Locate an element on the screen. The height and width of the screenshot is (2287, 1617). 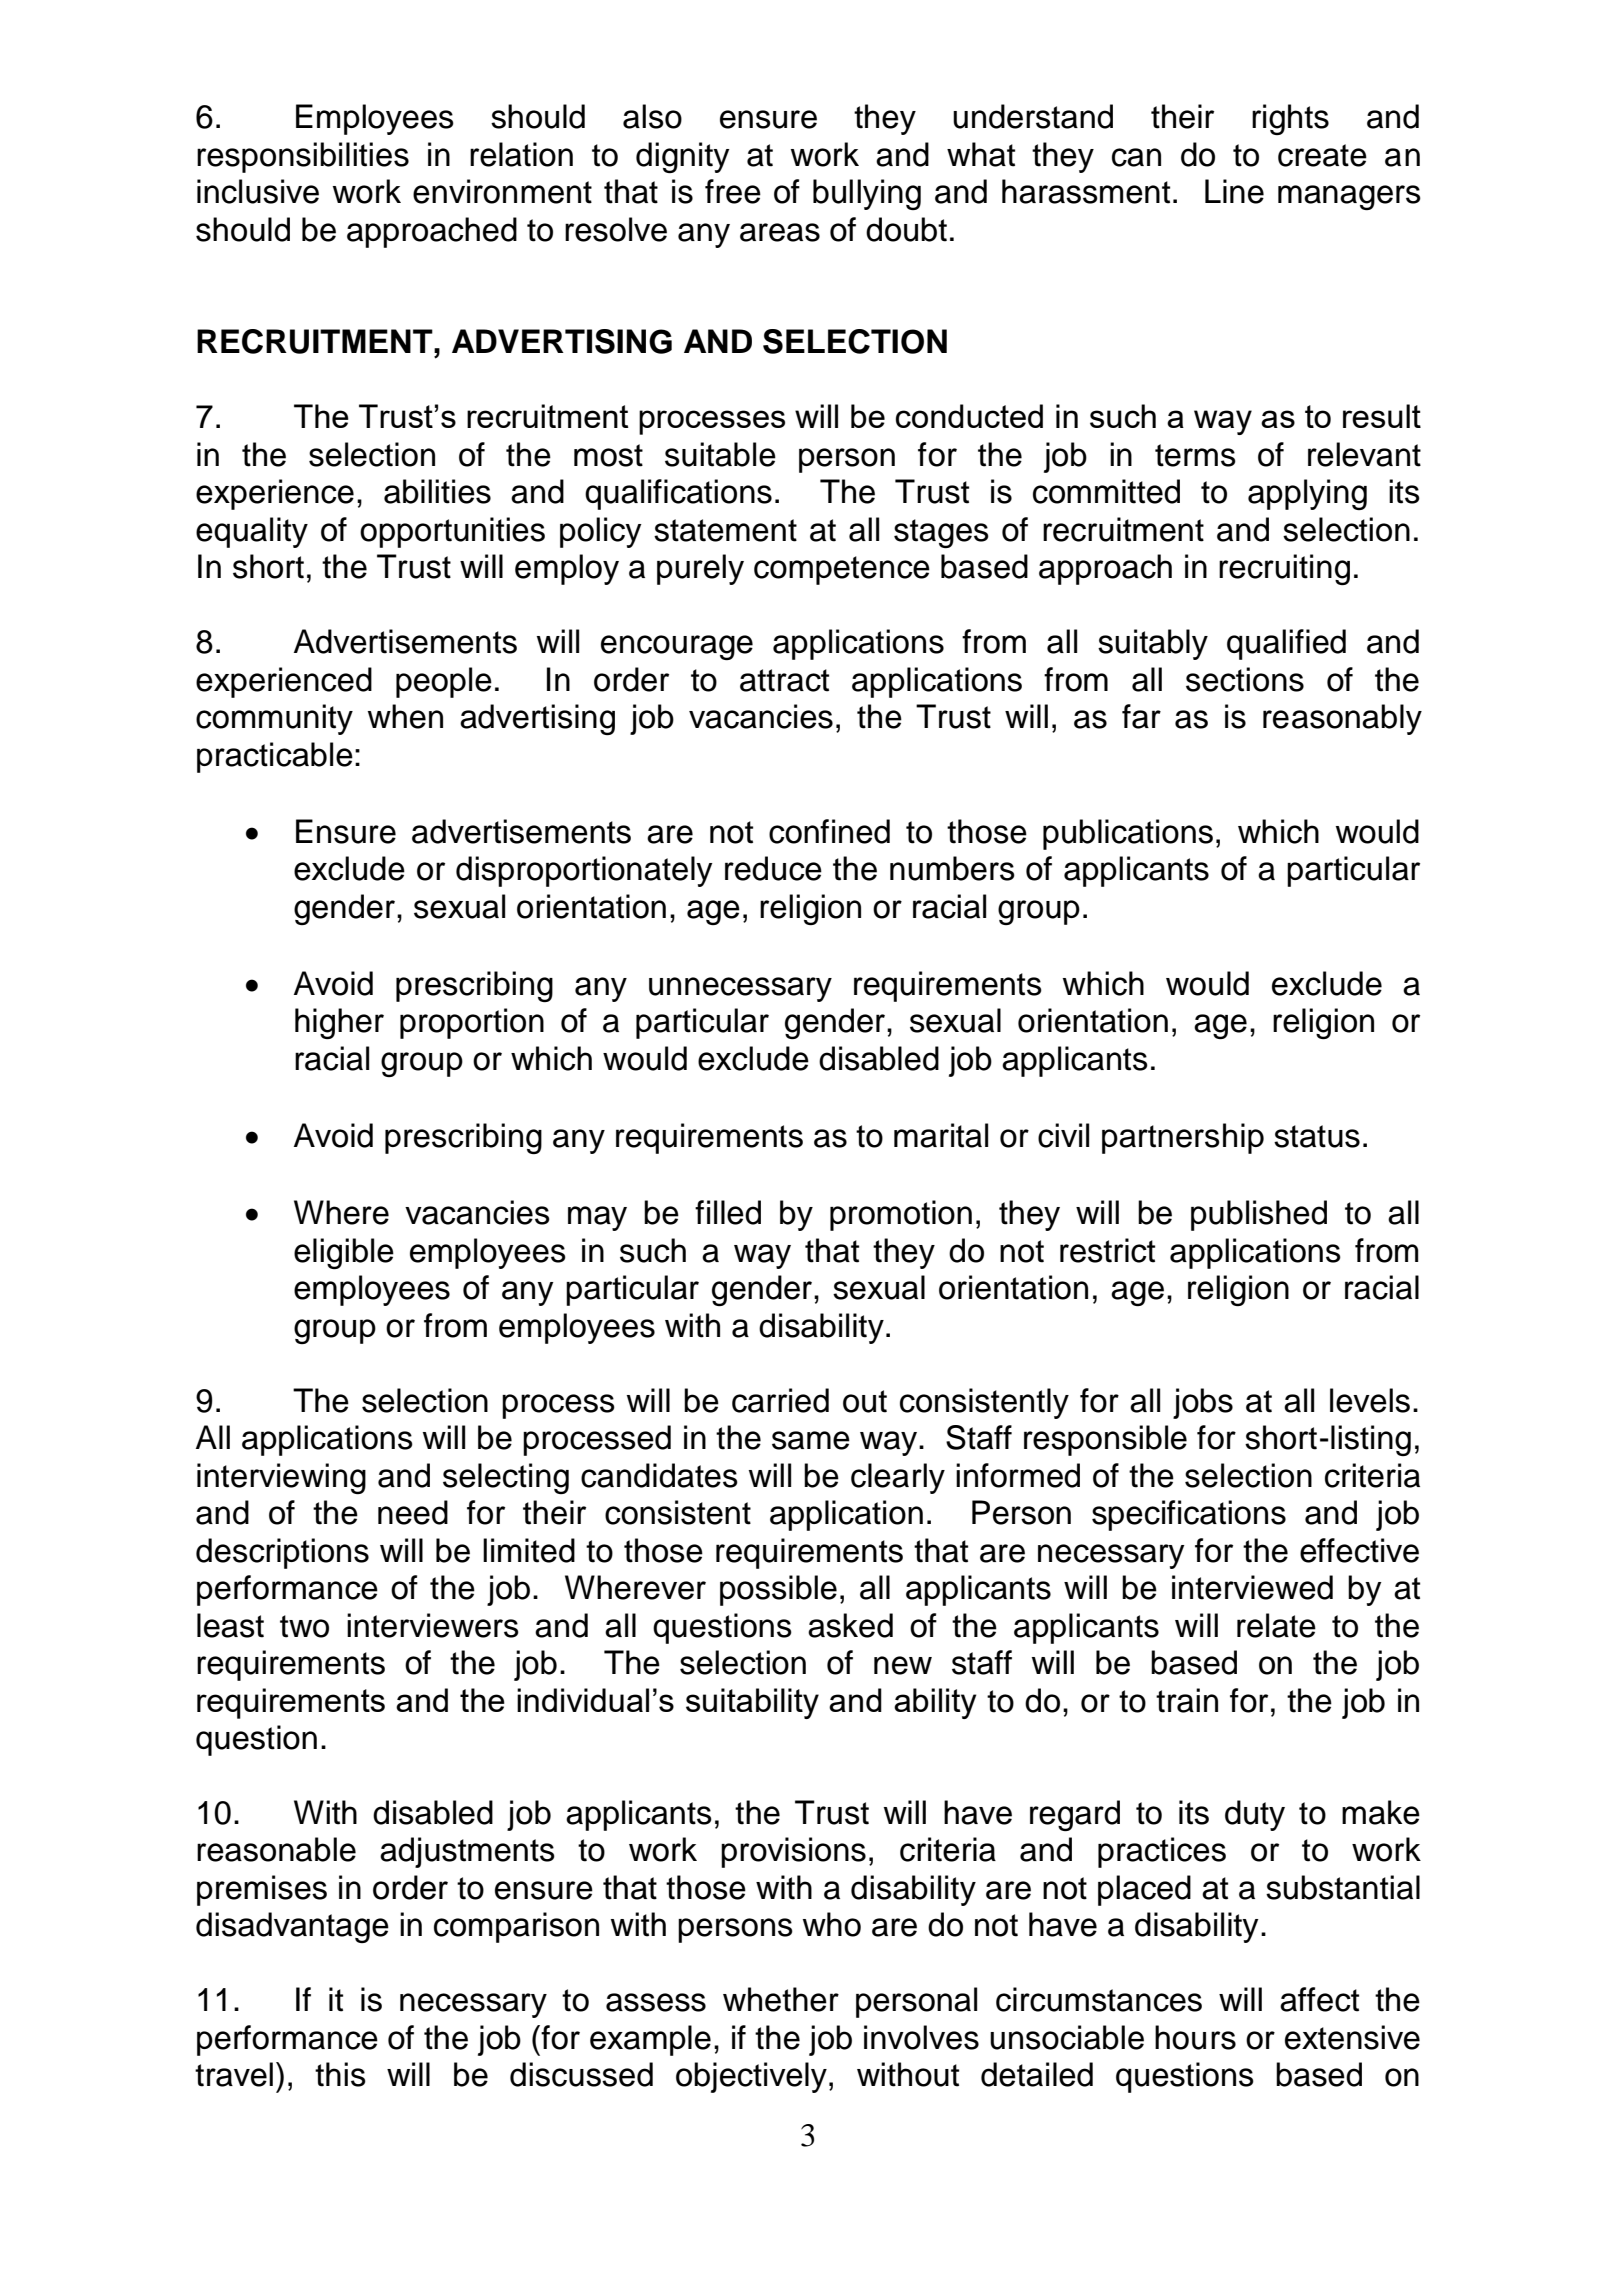
interviewed is located at coordinates (1252, 1587).
